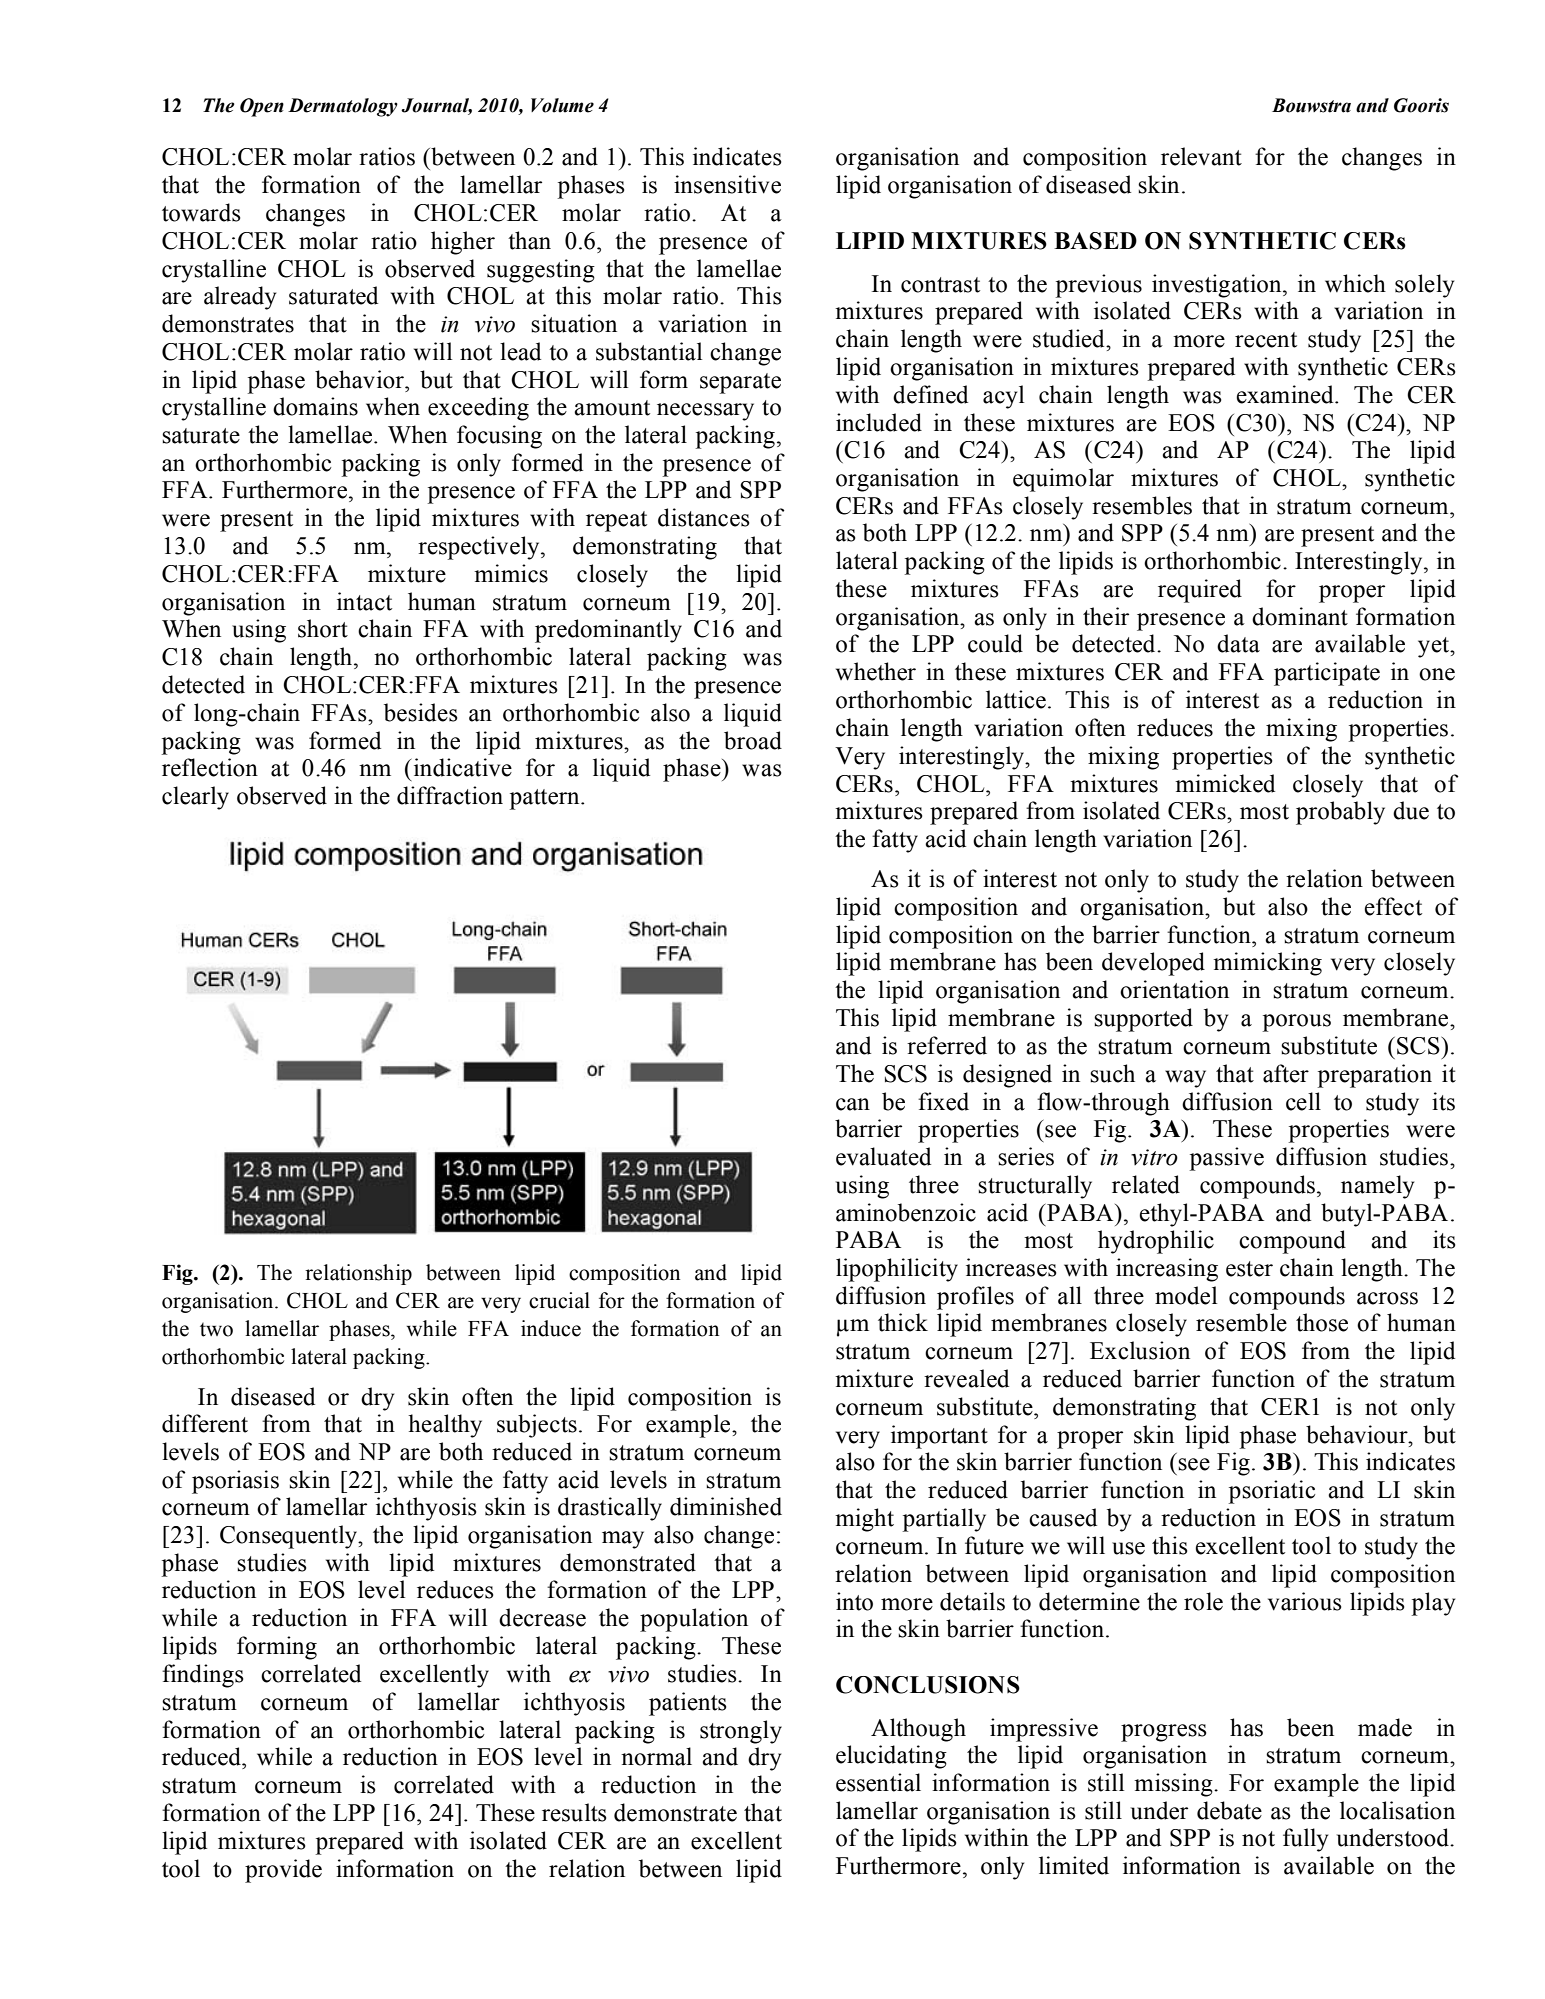 This screenshot has width=1545, height=1999. Describe the element at coordinates (1267, 964) in the screenshot. I see `mimicking` at that location.
